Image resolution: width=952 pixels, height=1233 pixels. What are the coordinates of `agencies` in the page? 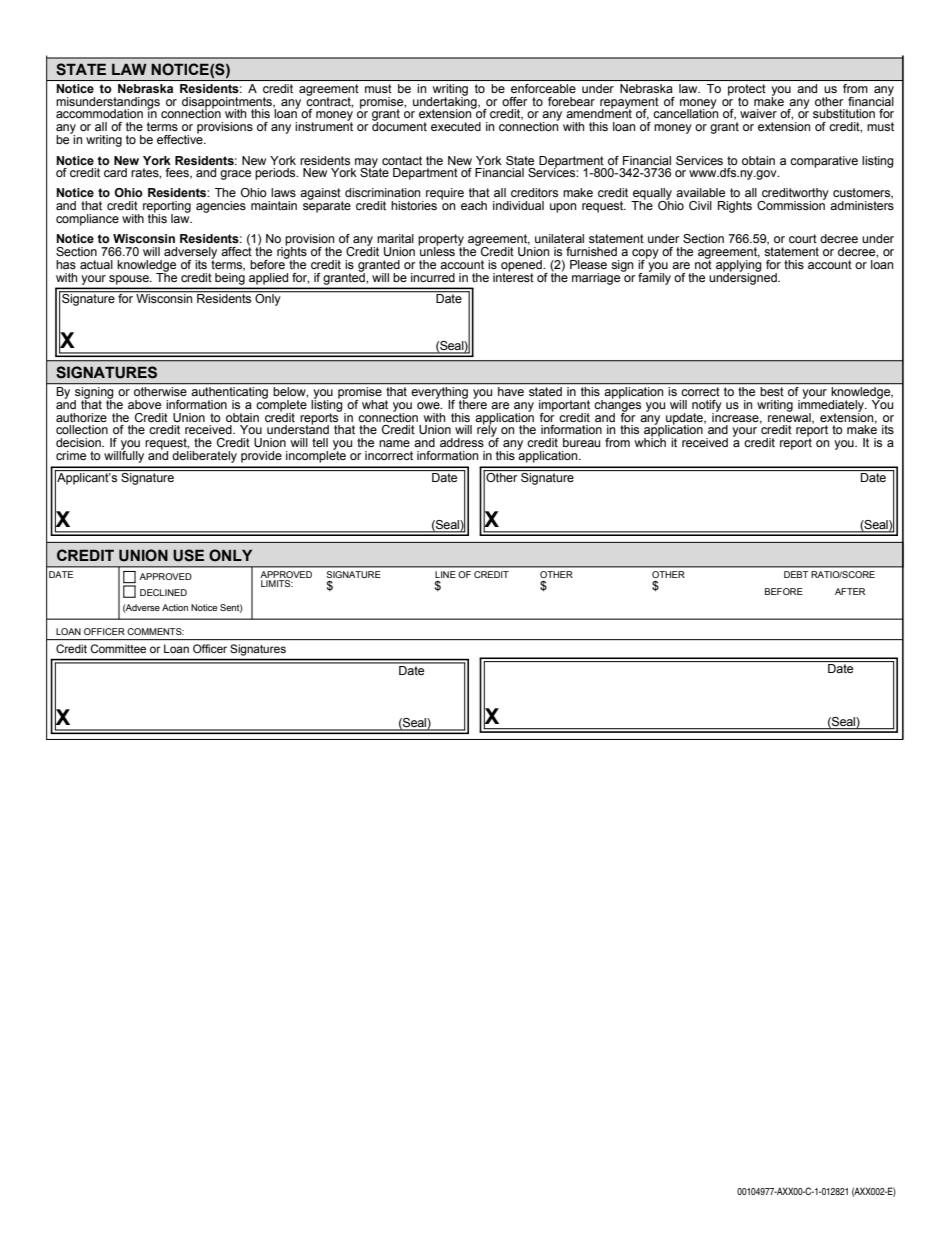 It's located at (221, 207).
